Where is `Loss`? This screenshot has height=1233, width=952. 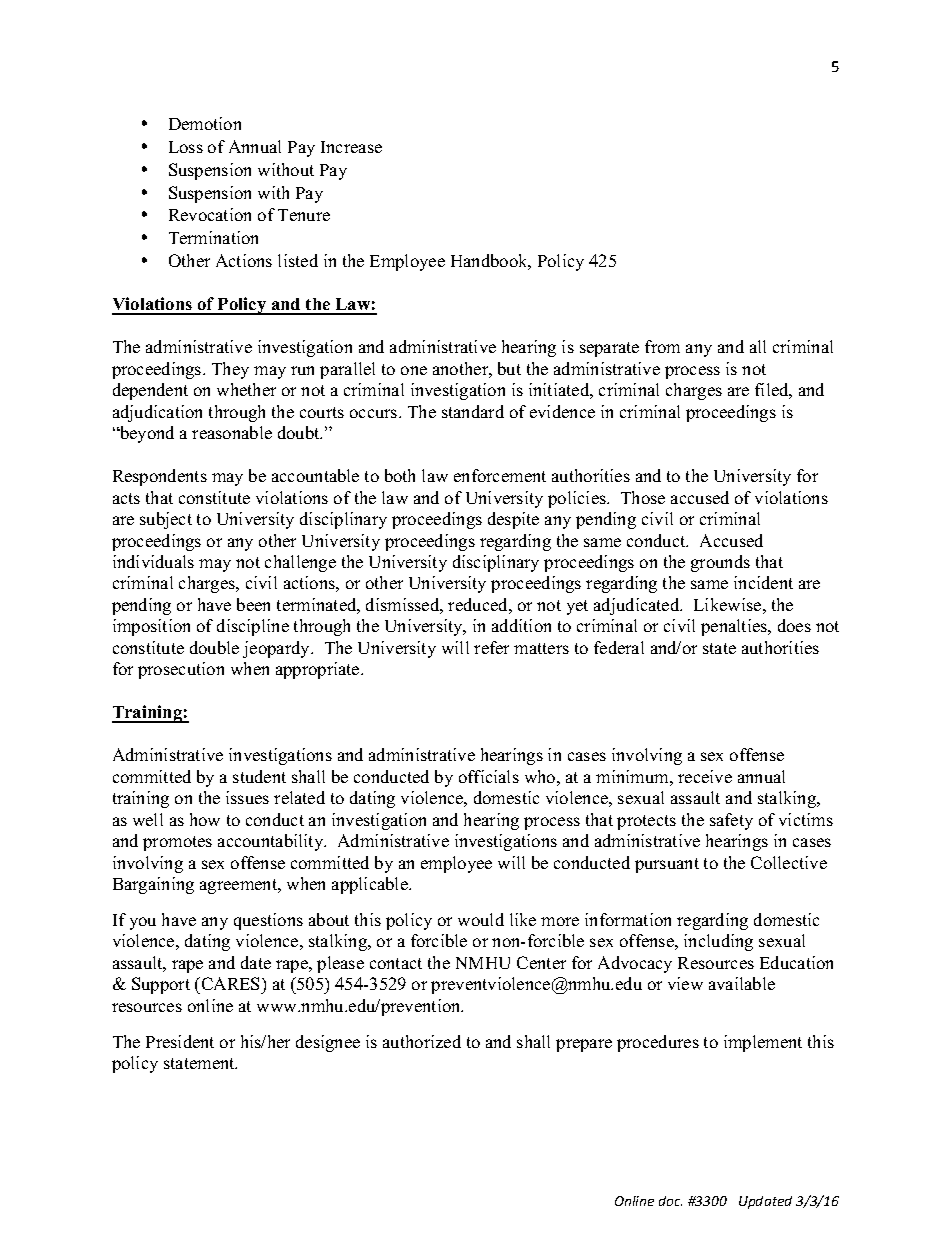
Loss is located at coordinates (186, 147).
